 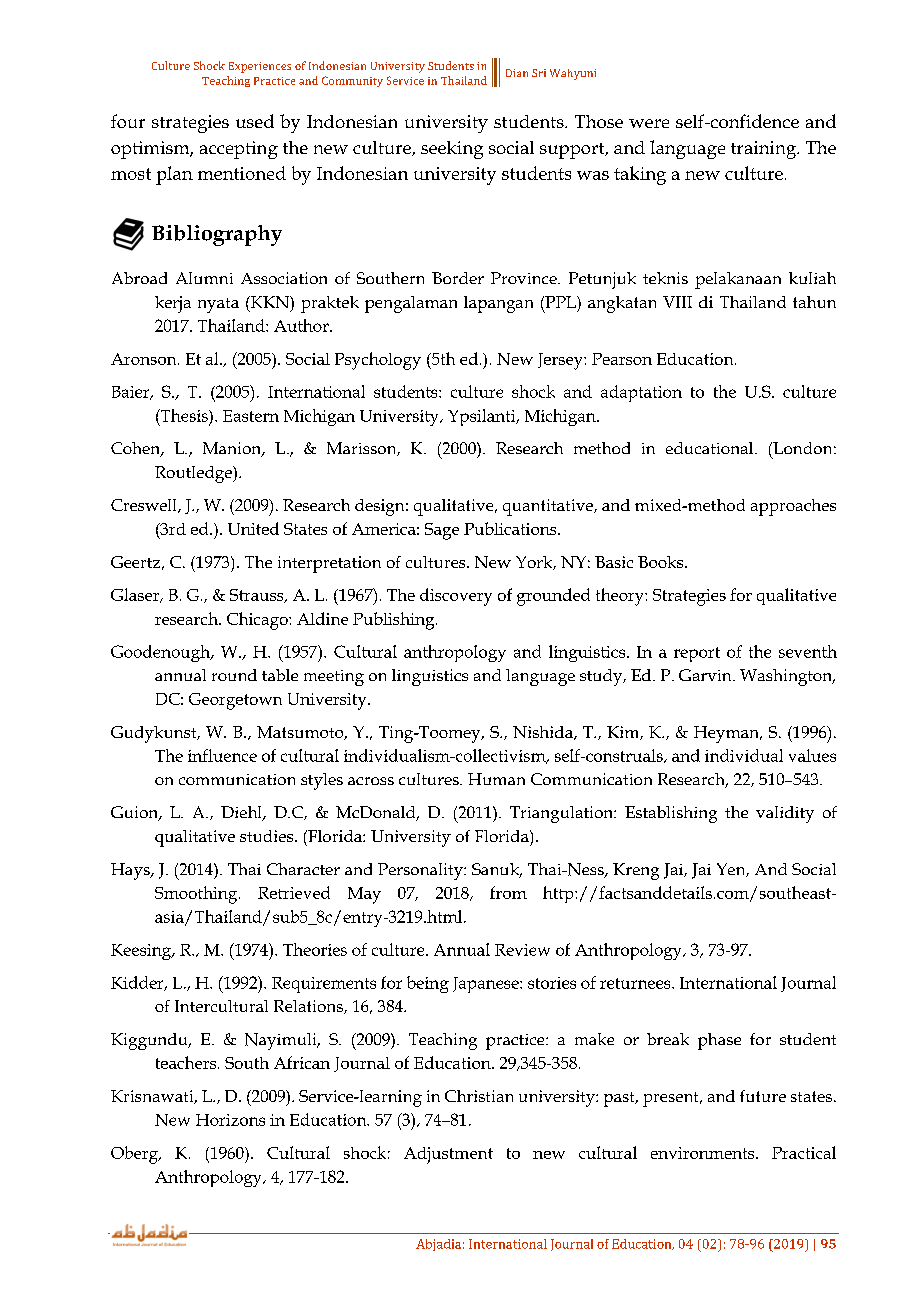 I want to click on Dian, so click(x=517, y=73).
